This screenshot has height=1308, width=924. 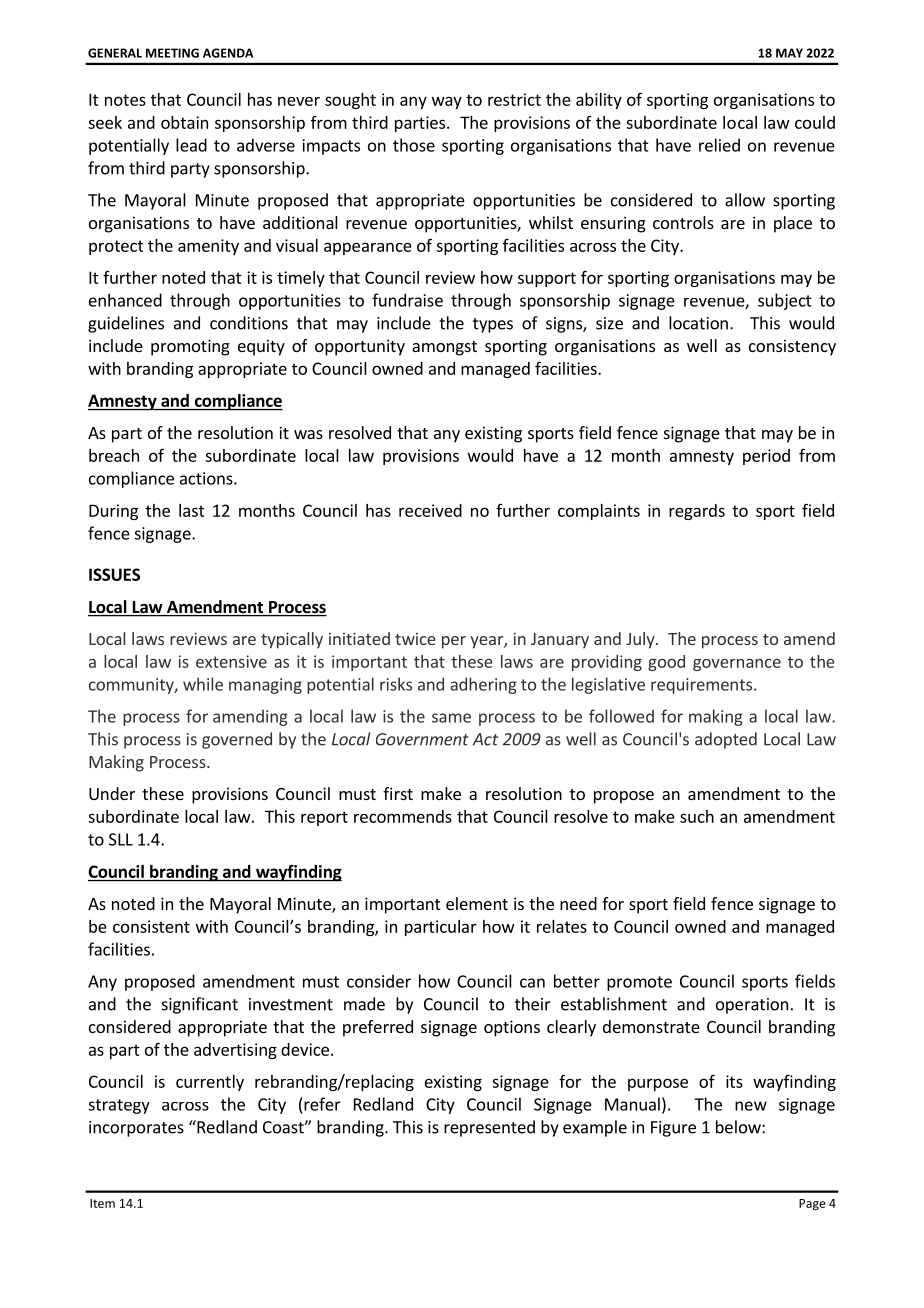 I want to click on relied, so click(x=719, y=145).
